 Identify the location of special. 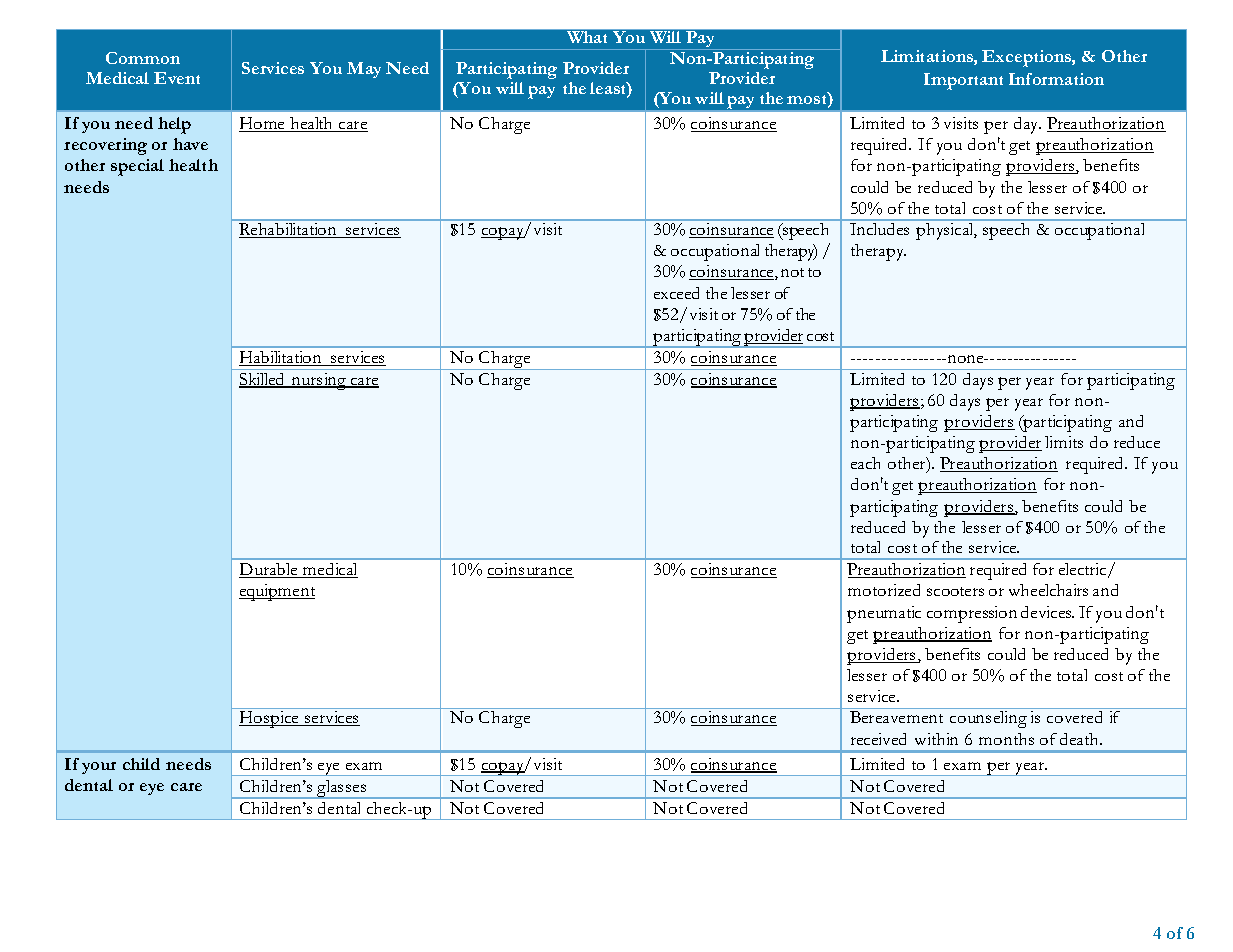
(137, 167).
